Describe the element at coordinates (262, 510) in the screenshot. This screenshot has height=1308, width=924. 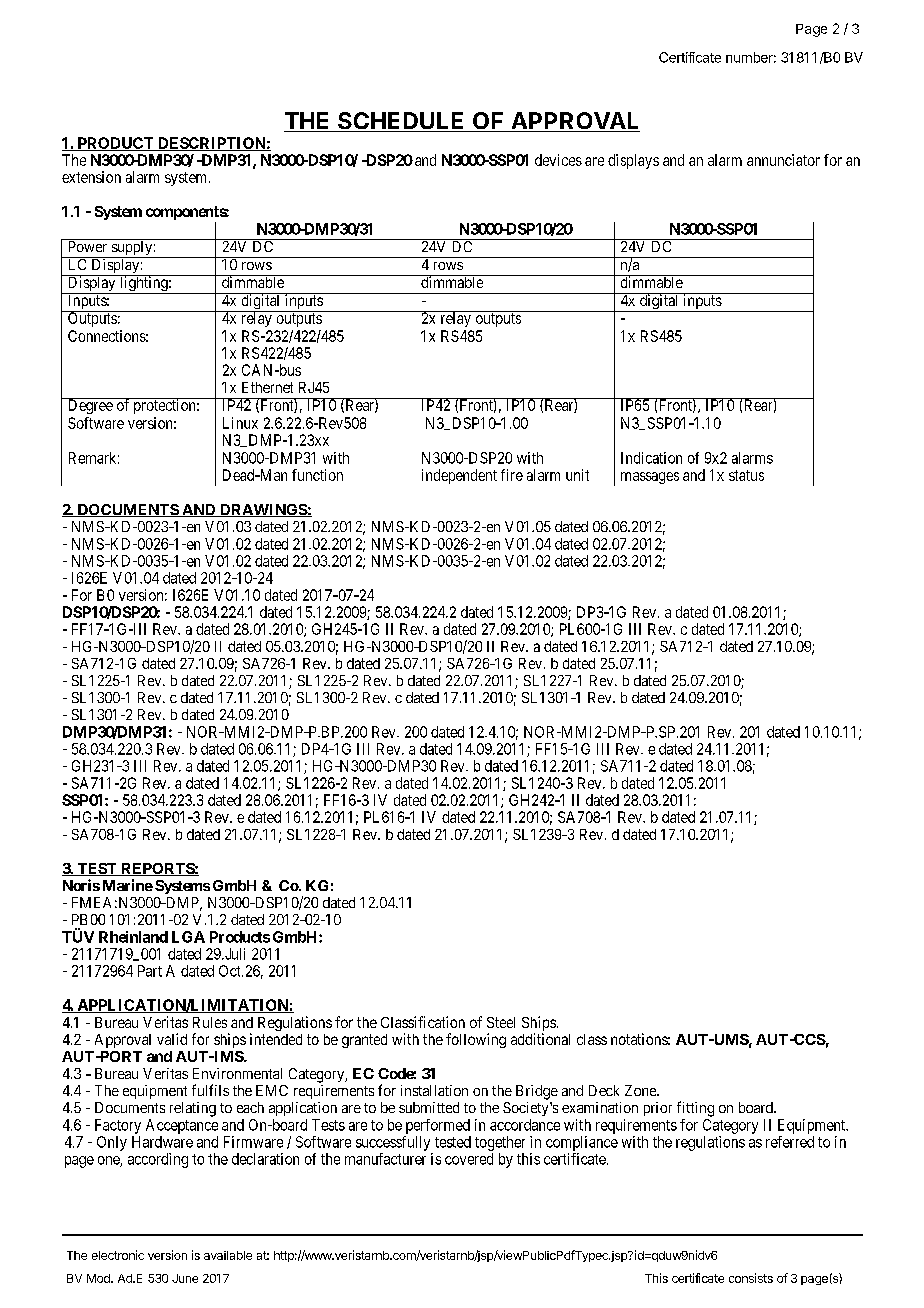
I see `DRAWINGS` at that location.
